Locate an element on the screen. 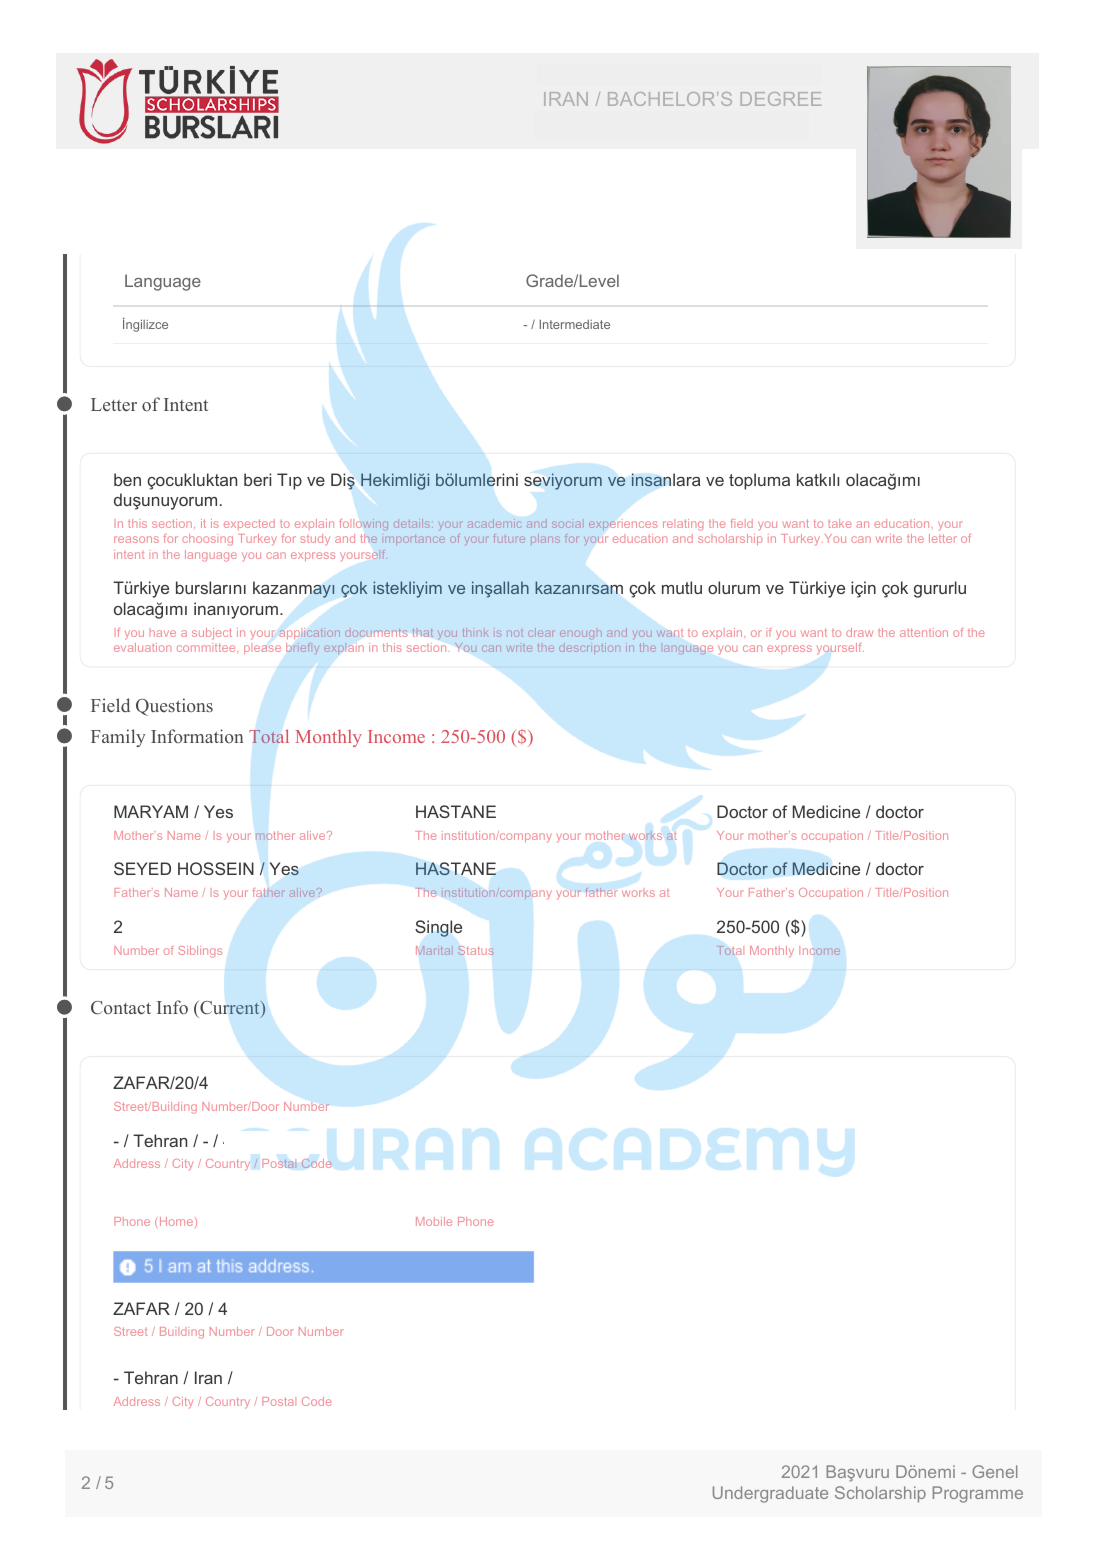 The height and width of the screenshot is (1551, 1096). draw is located at coordinates (859, 632).
